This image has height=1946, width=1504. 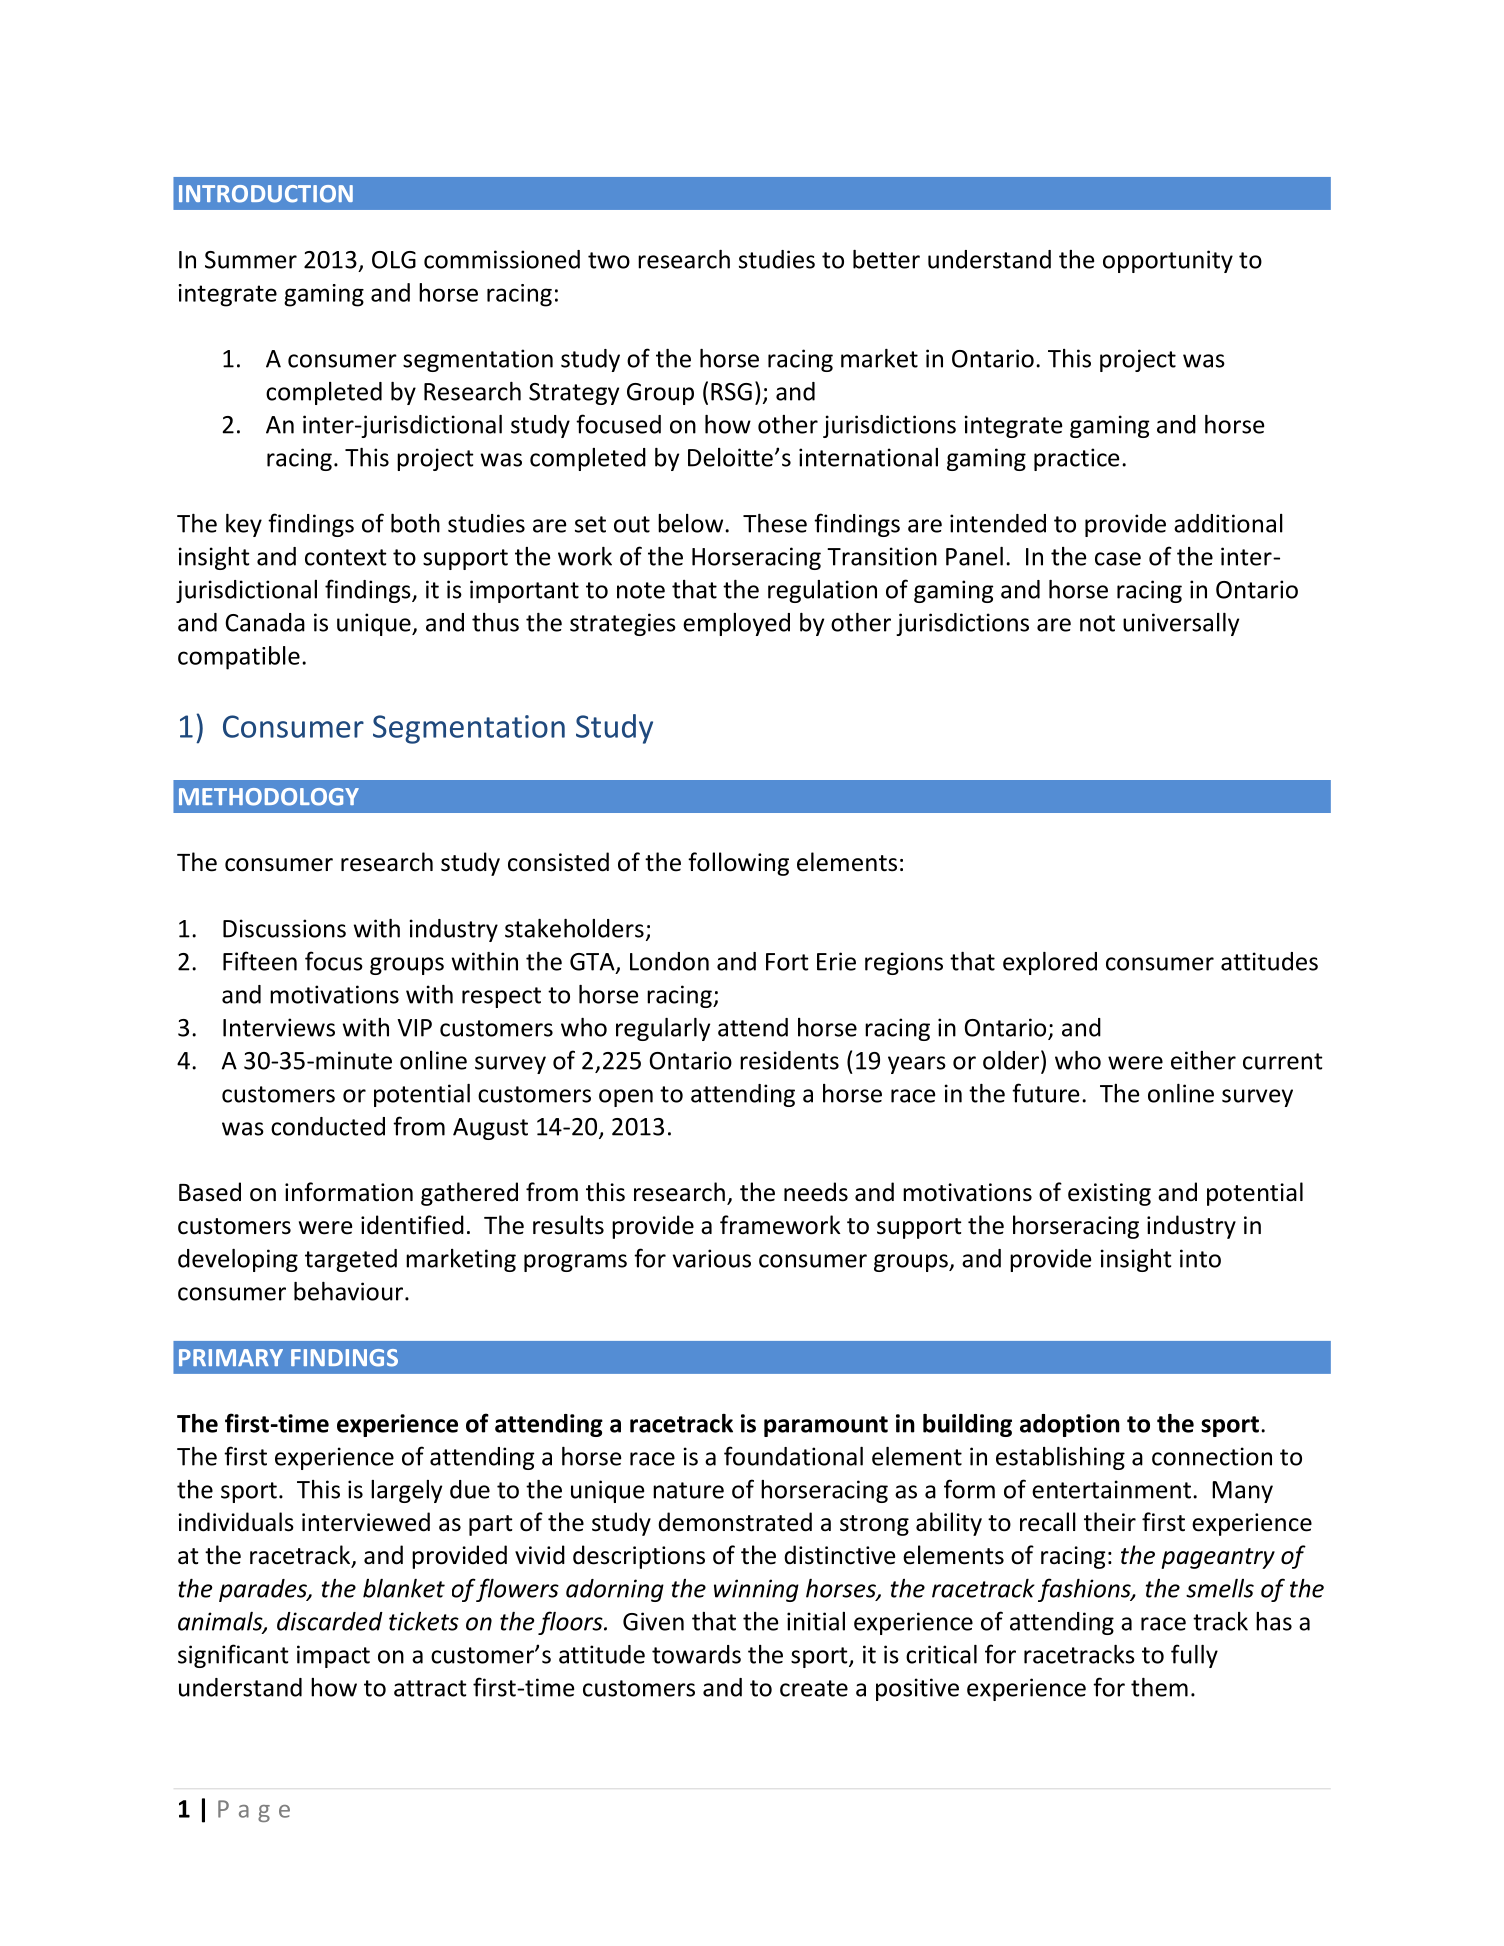 I want to click on opportunity, so click(x=1168, y=261).
